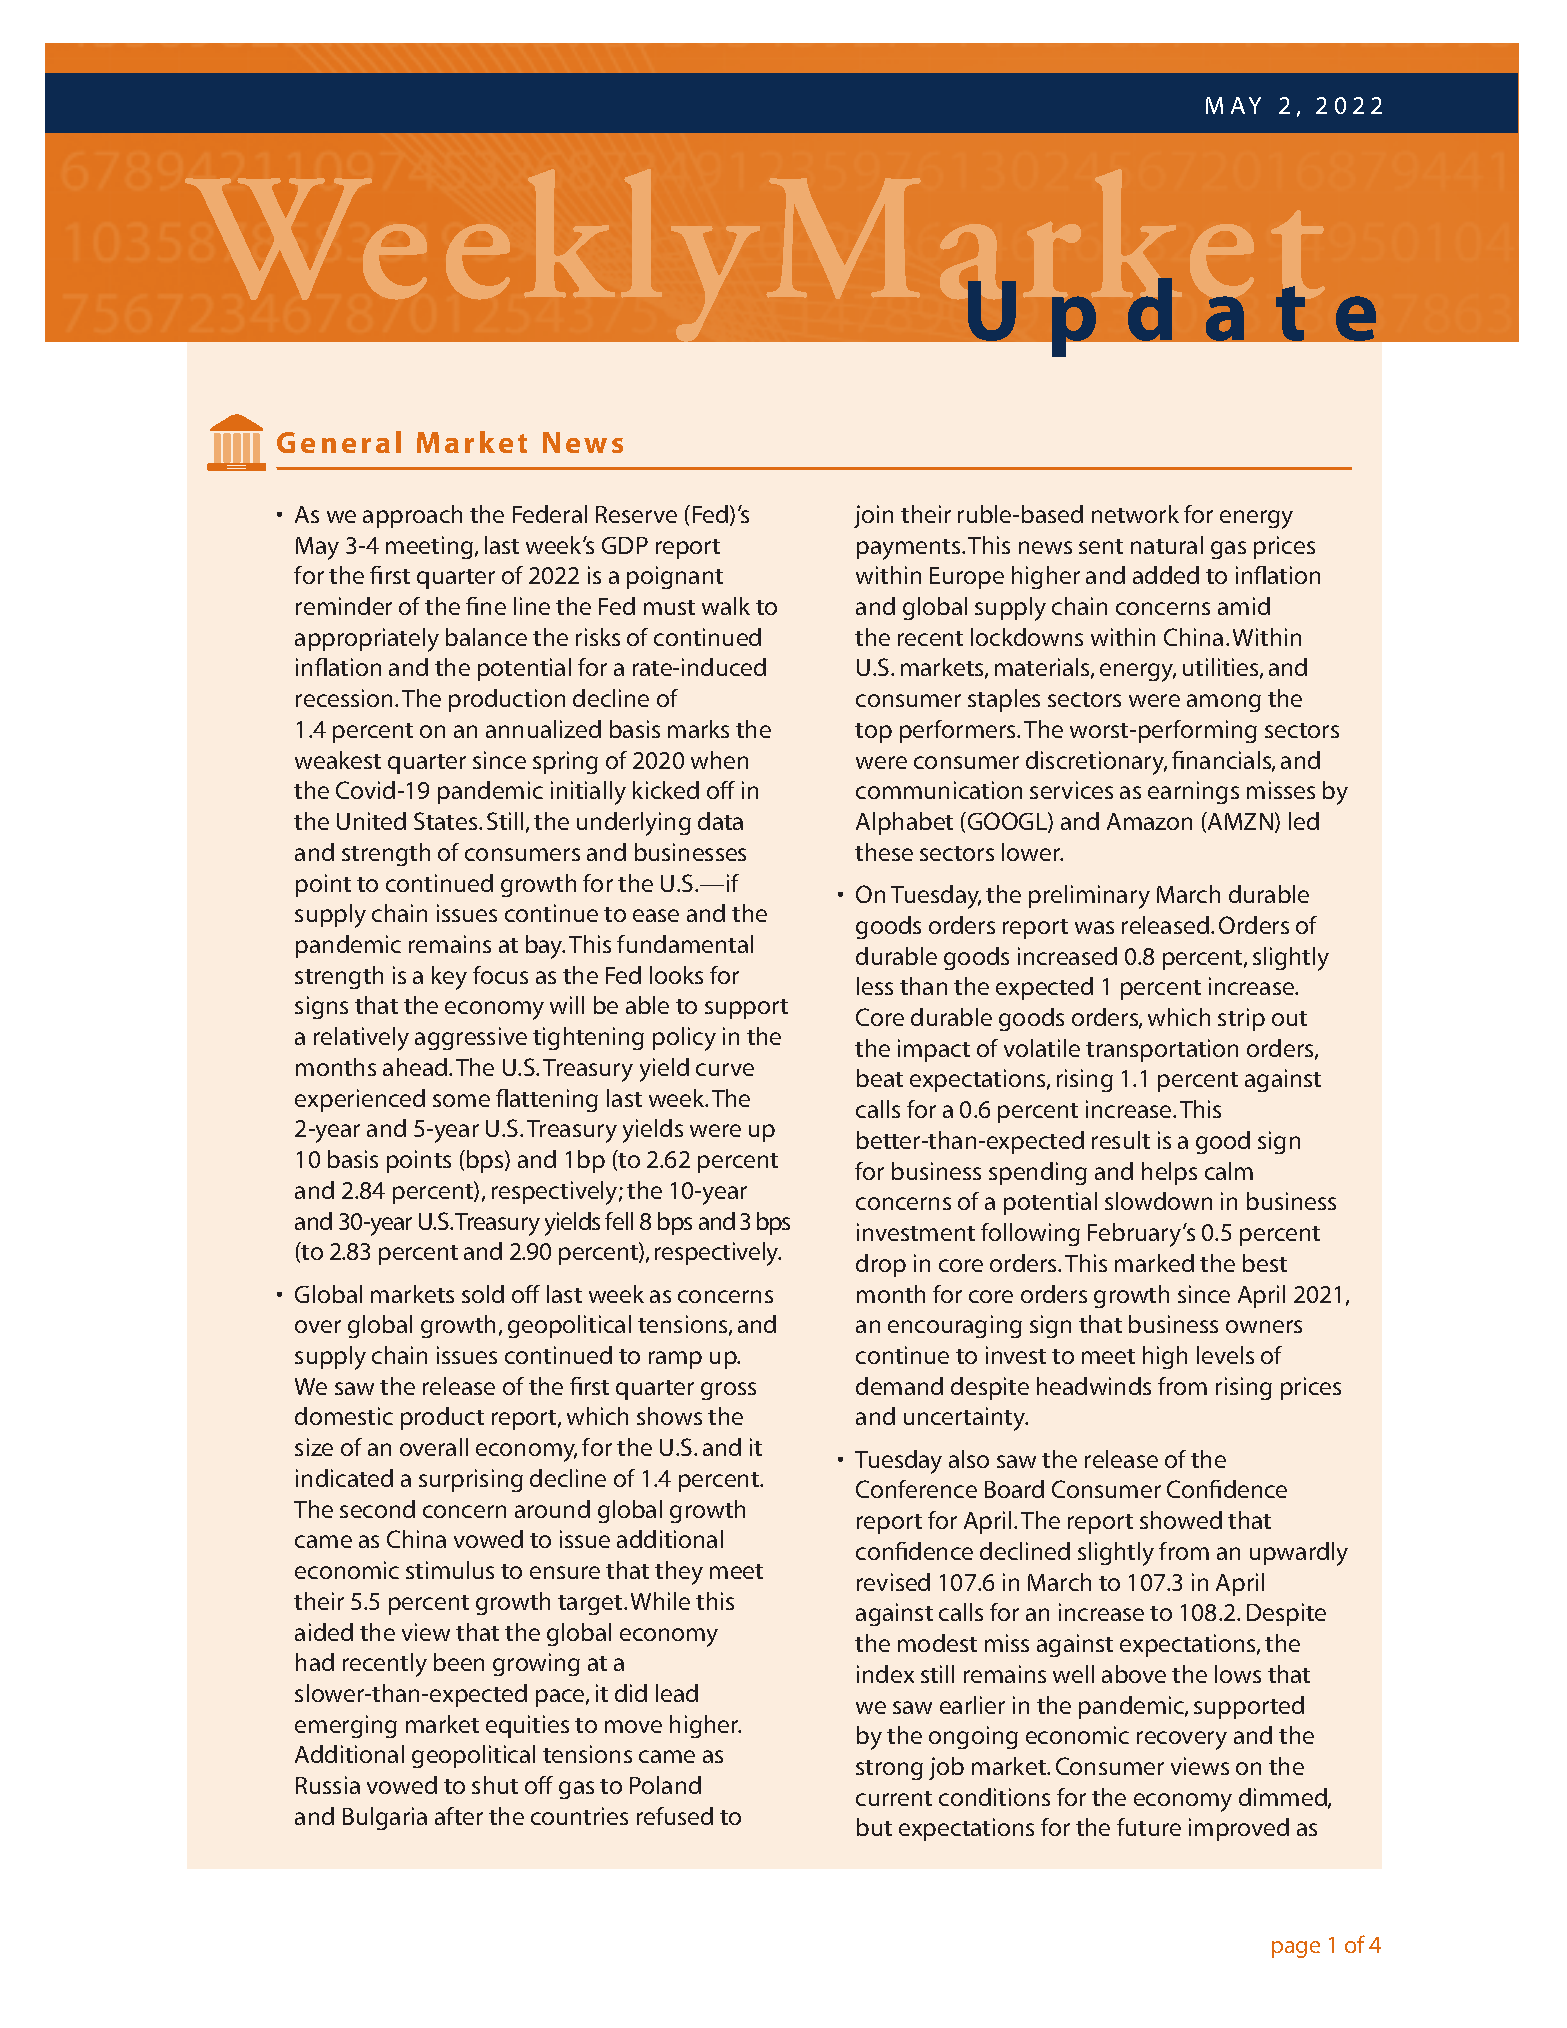 Image resolution: width=1567 pixels, height=2028 pixels. I want to click on but, so click(874, 1827).
